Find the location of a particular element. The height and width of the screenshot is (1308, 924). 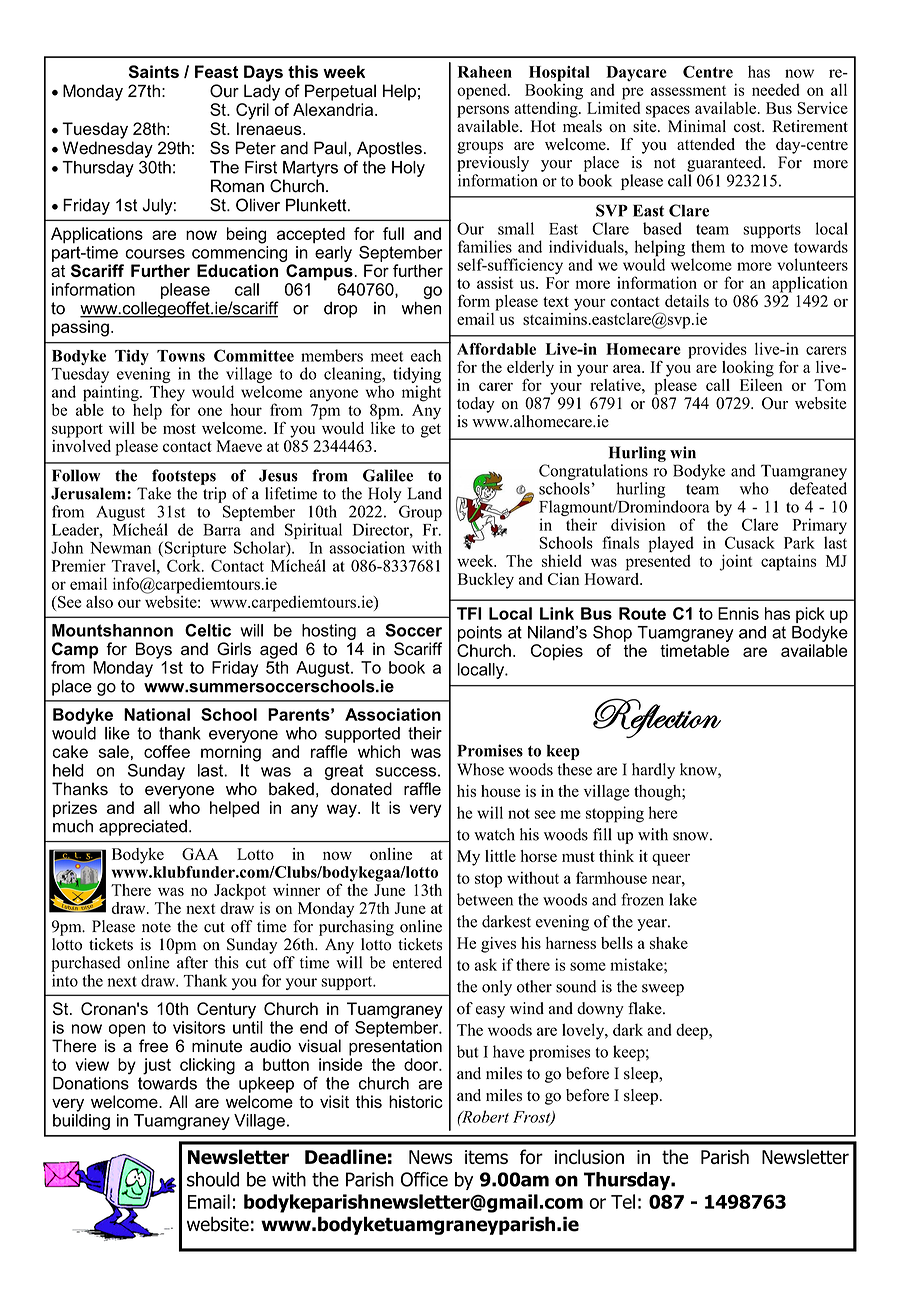

each is located at coordinates (426, 355).
